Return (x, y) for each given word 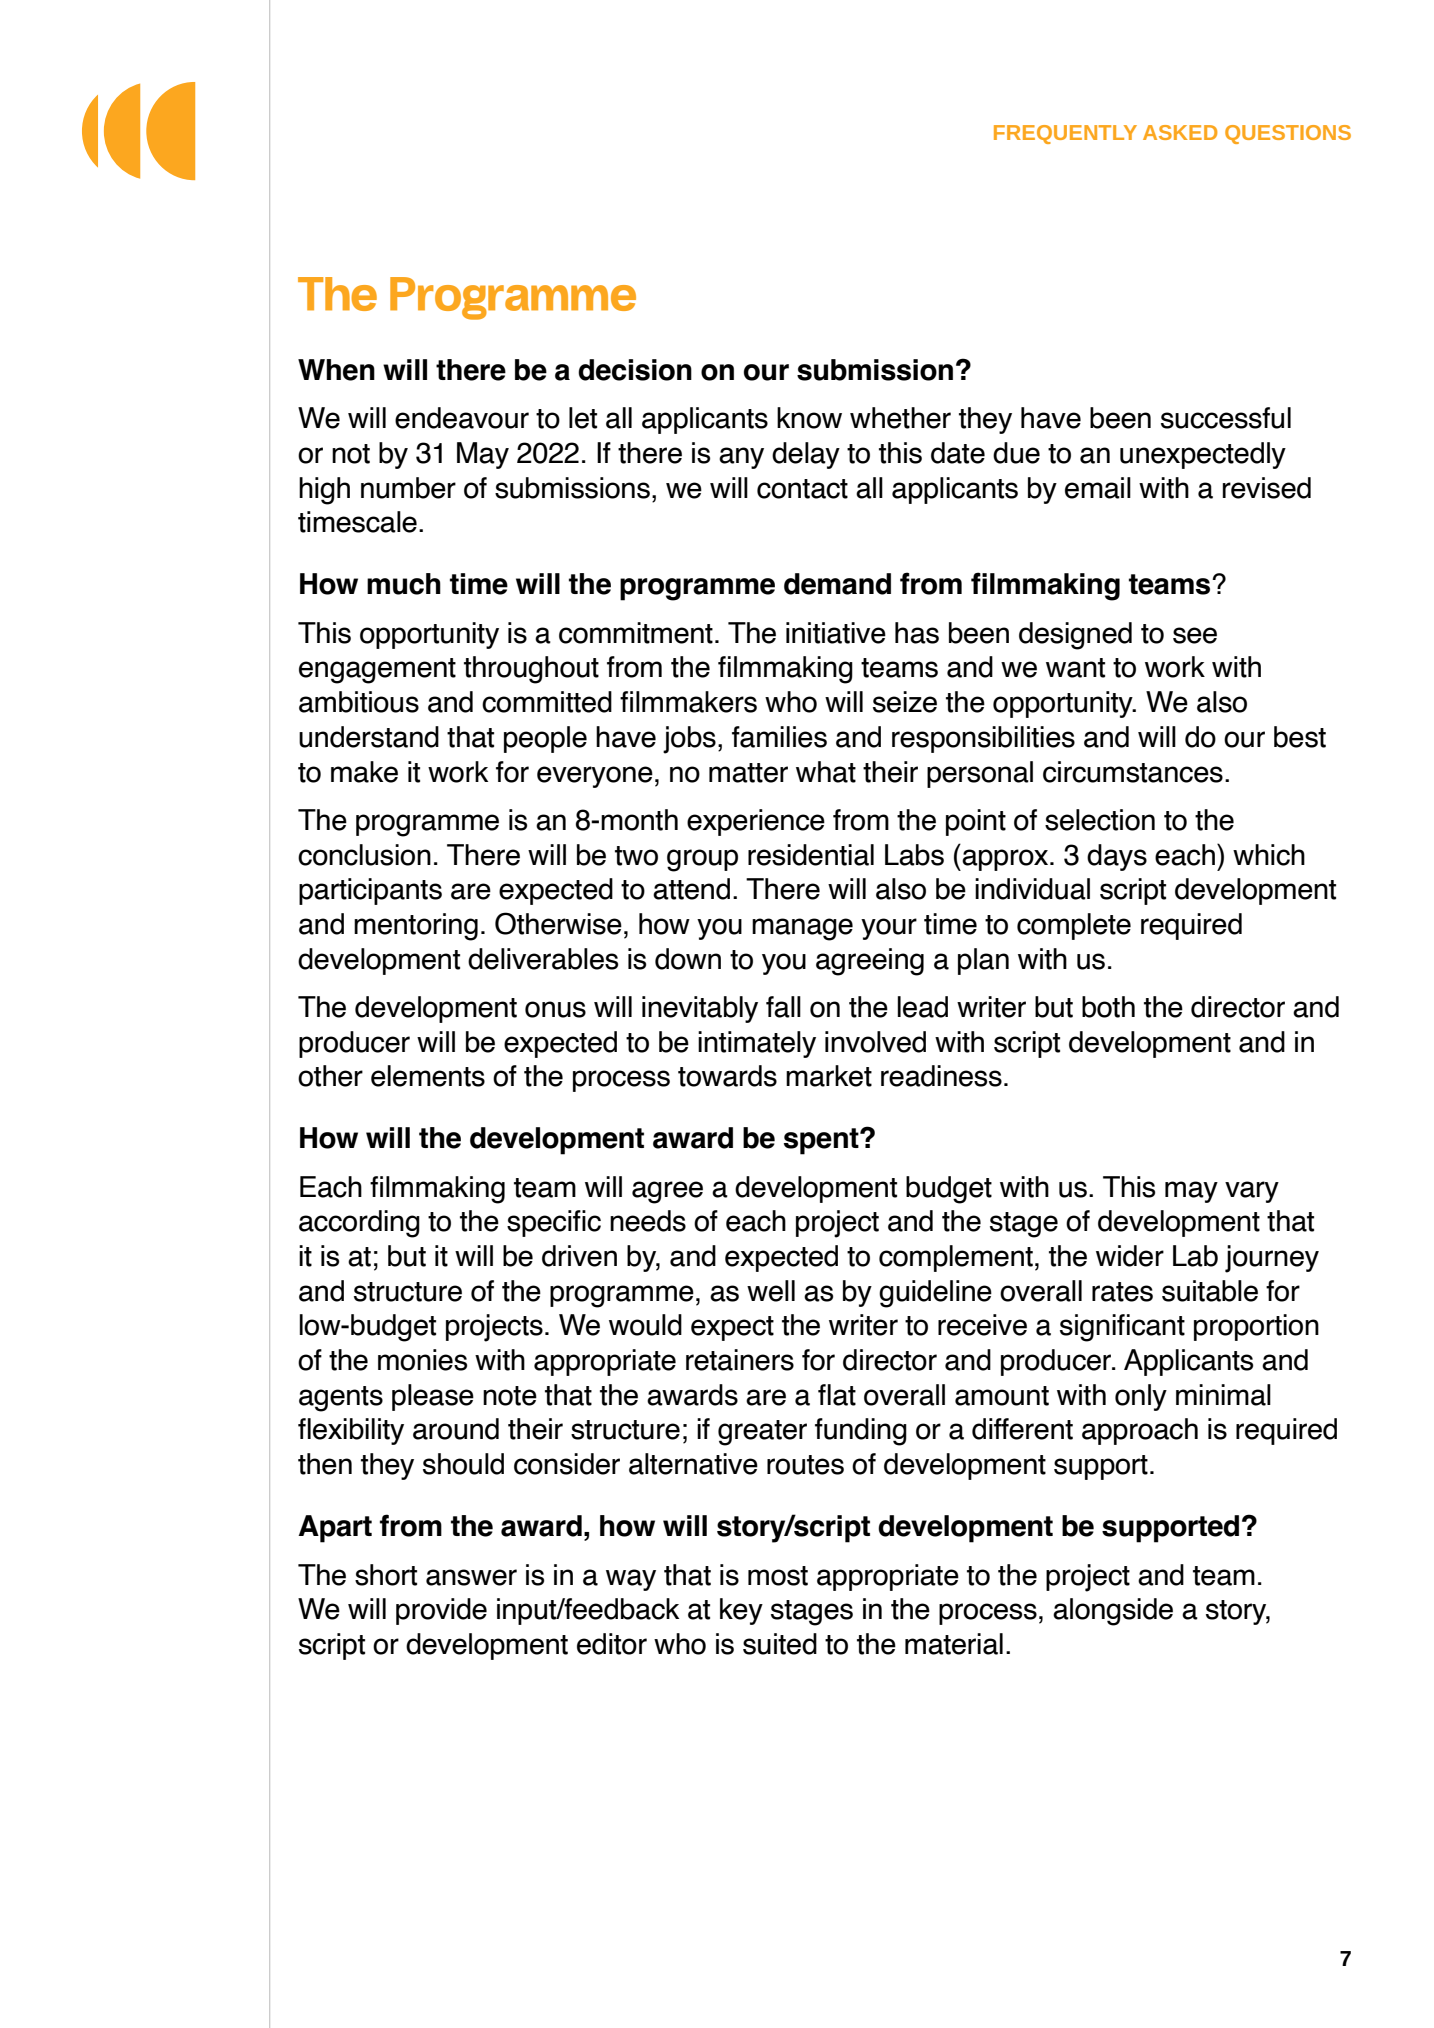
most (778, 1576)
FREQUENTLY (1065, 134)
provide (441, 1611)
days (1117, 857)
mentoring (416, 927)
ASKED (1180, 132)
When (336, 370)
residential (811, 855)
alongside (1113, 1612)
